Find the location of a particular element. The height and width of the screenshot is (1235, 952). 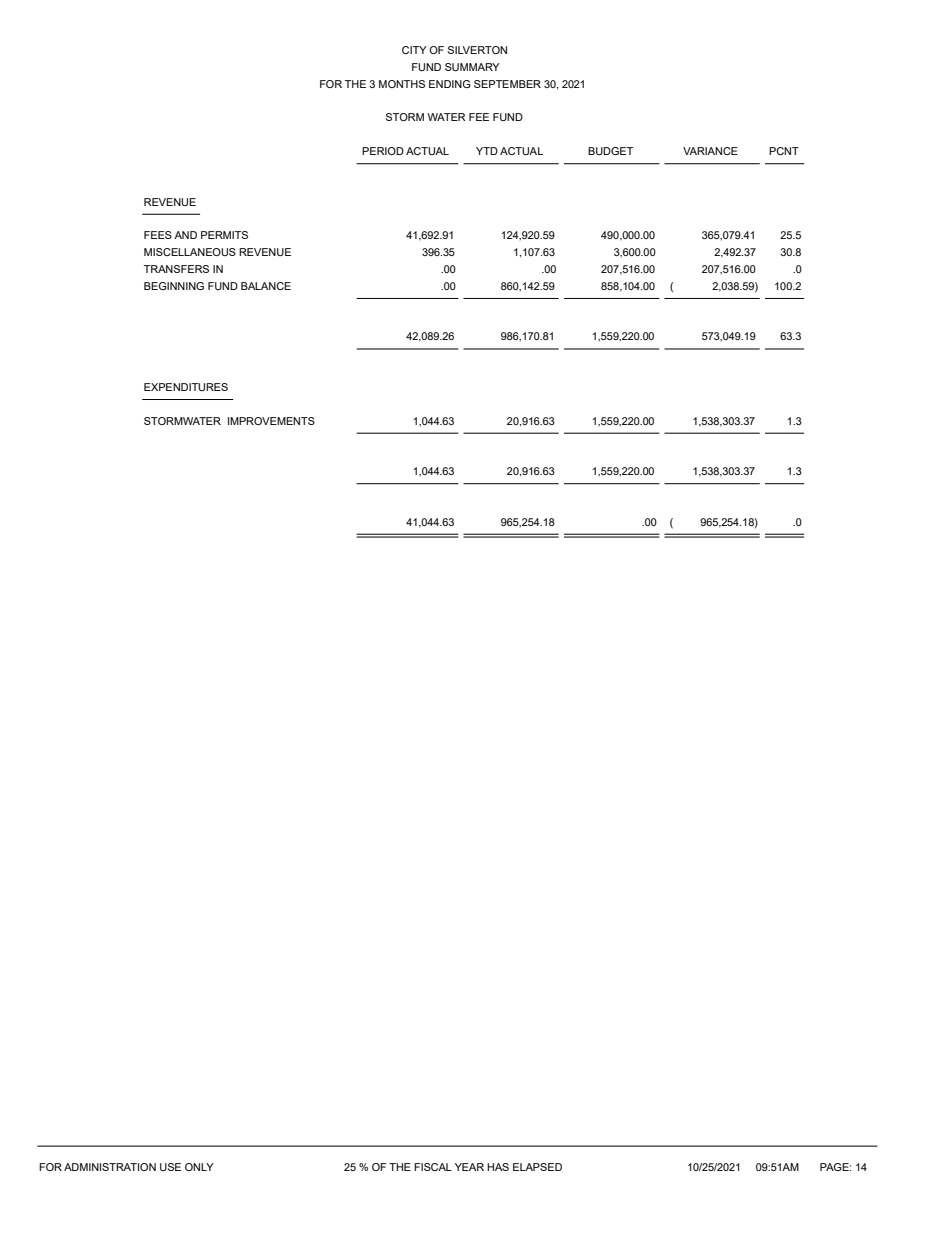

IMPROVEMENTS is located at coordinates (271, 421).
